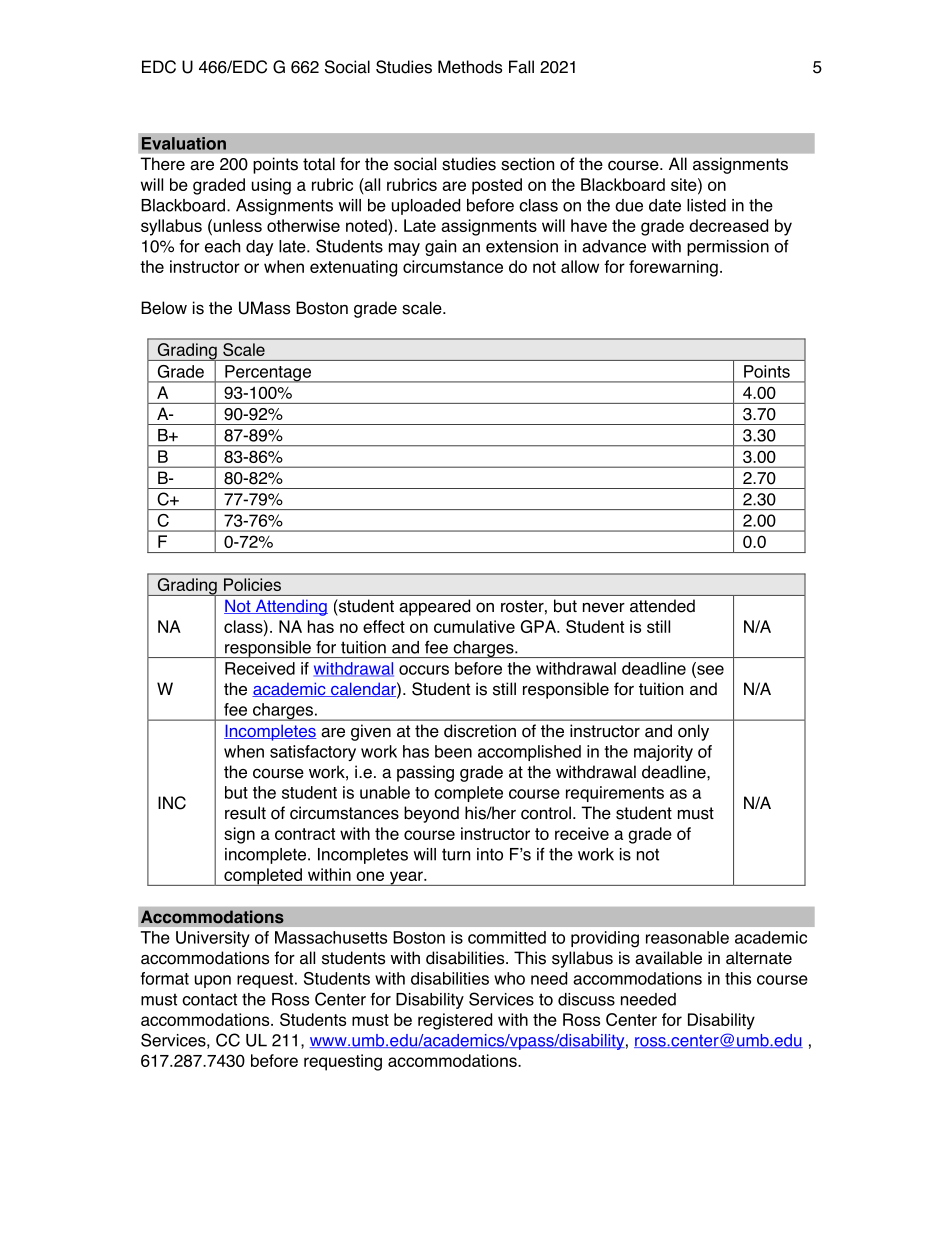 The height and width of the screenshot is (1233, 952). What do you see at coordinates (268, 374) in the screenshot?
I see `Percentage` at bounding box center [268, 374].
